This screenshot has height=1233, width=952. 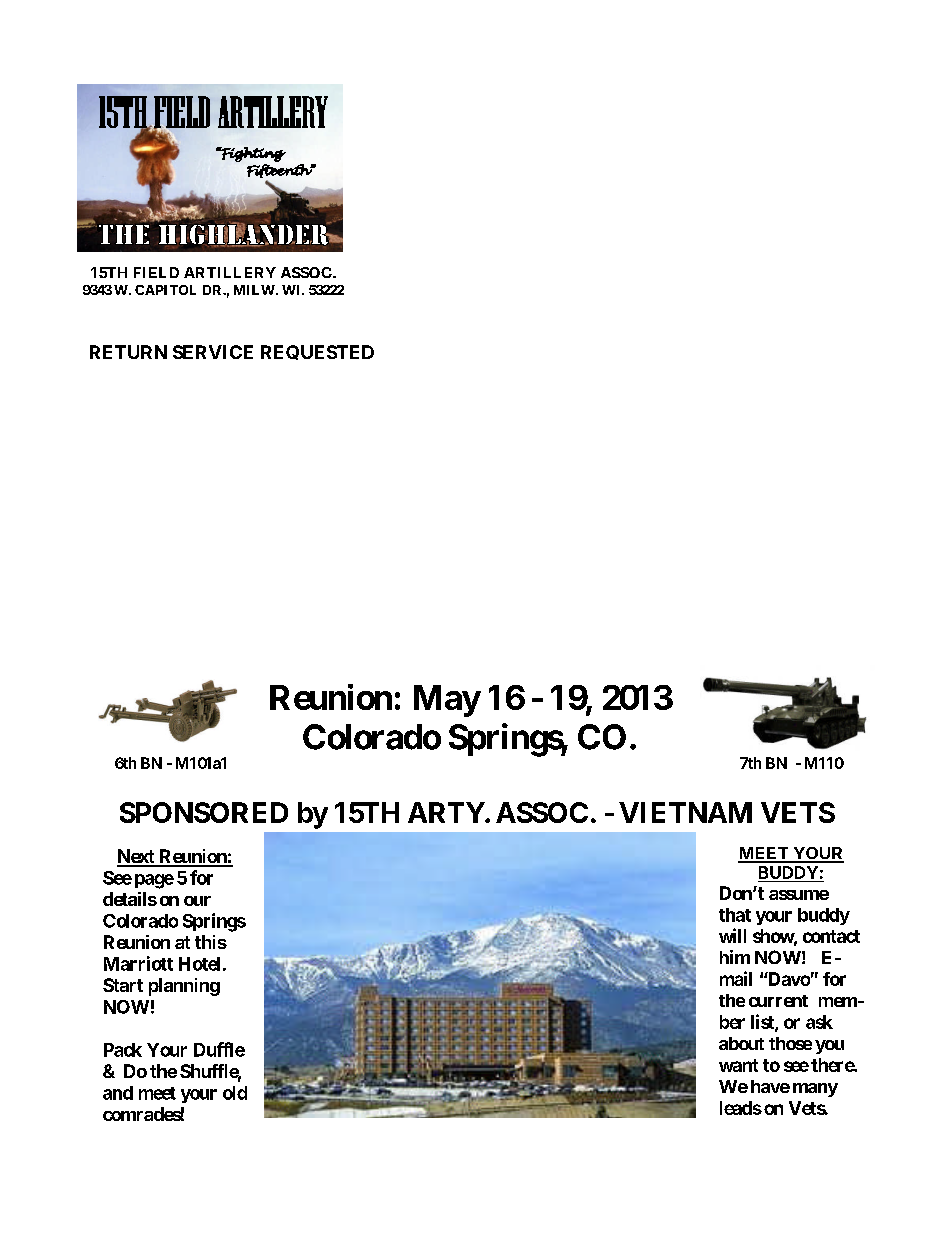 What do you see at coordinates (317, 352) in the screenshot?
I see `REQUESTED` at bounding box center [317, 352].
